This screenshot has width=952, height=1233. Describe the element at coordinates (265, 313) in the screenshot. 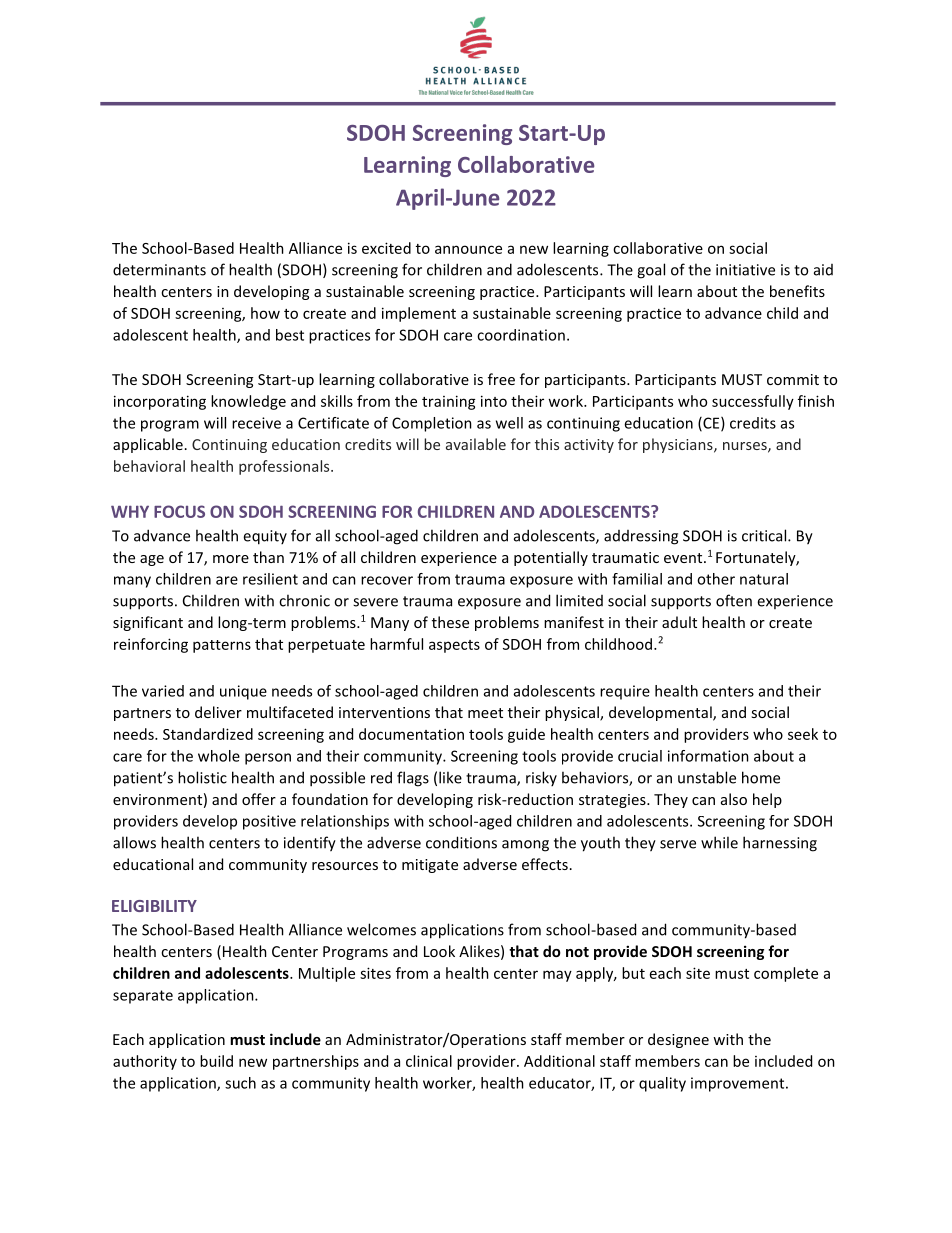

I see `how` at that location.
